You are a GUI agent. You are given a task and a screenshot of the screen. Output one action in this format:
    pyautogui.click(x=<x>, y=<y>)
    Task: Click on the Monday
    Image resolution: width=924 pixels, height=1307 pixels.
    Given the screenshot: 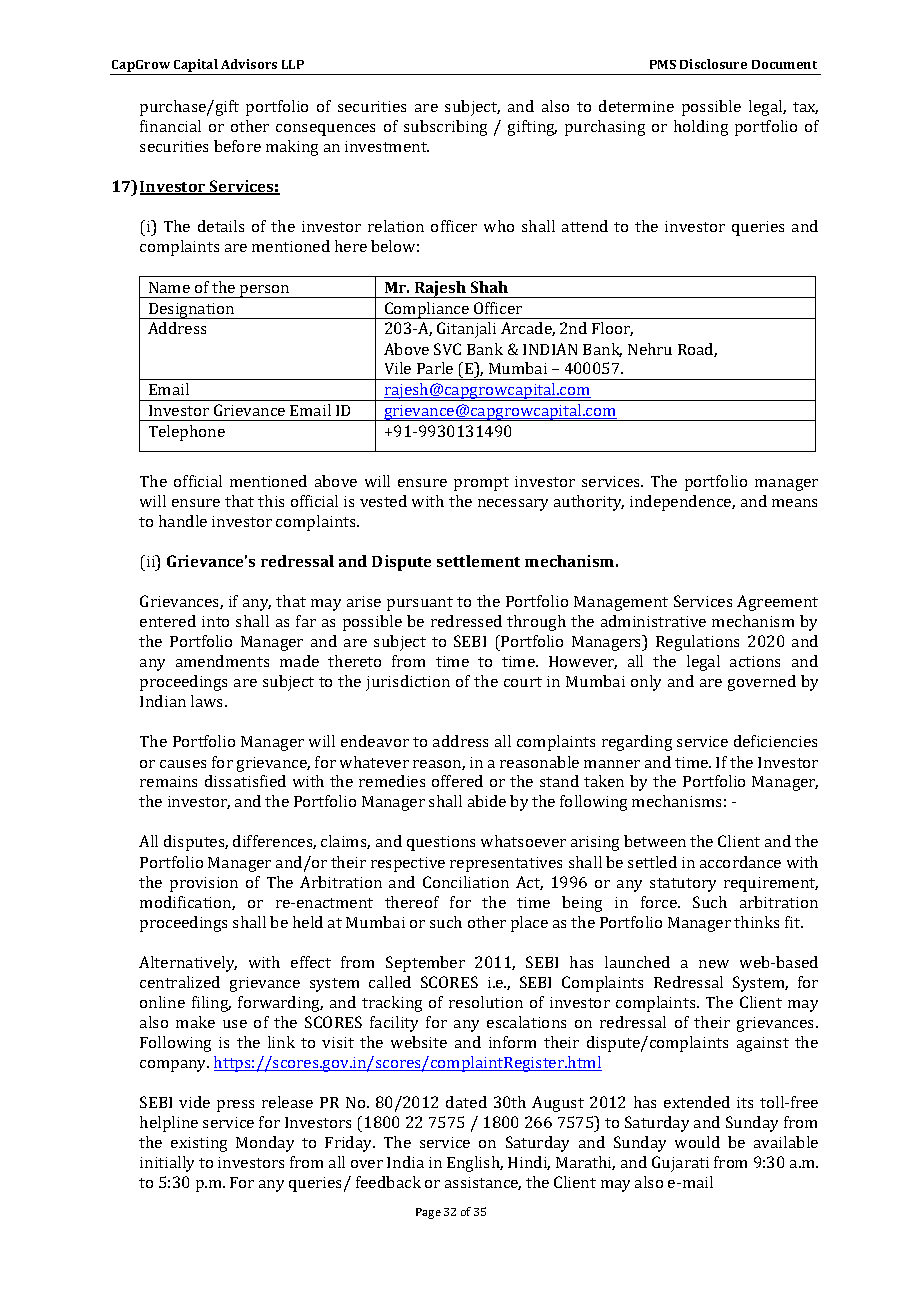 What is the action you would take?
    pyautogui.click(x=265, y=1144)
